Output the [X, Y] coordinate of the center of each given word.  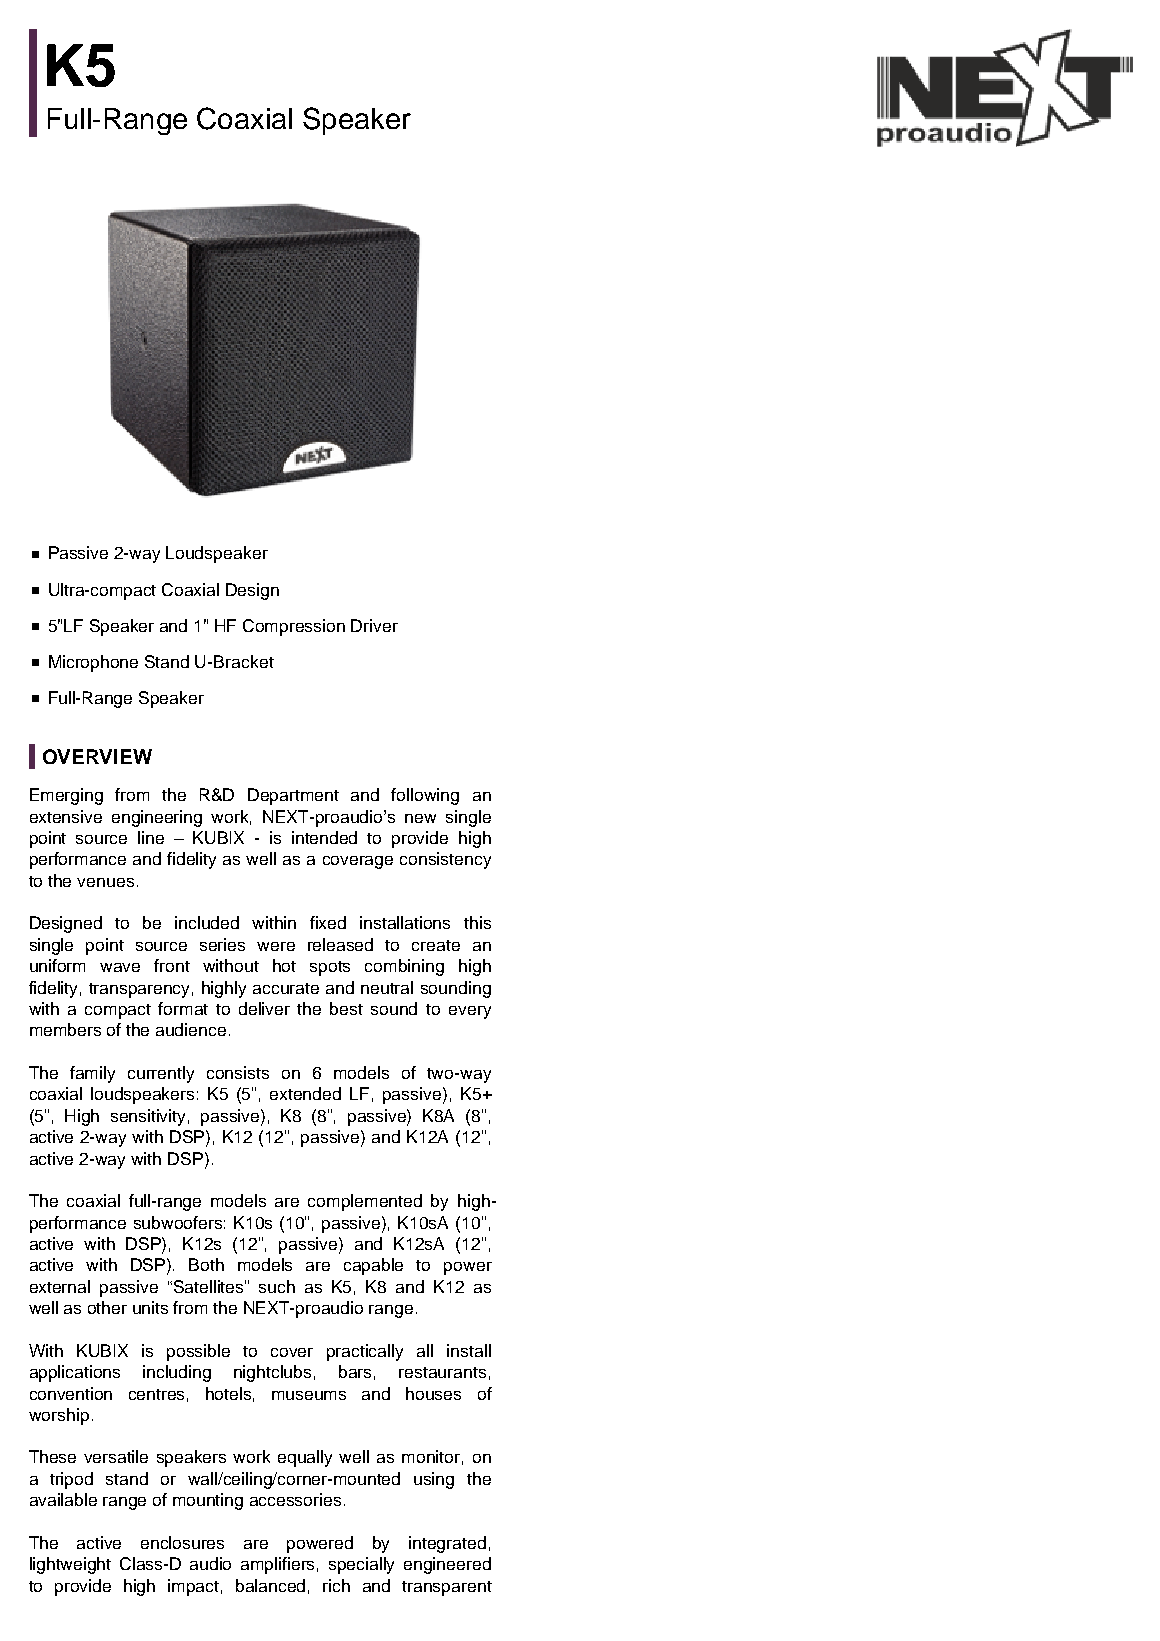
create [436, 945]
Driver [374, 625]
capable [373, 1266]
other [107, 1307]
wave [120, 967]
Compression [294, 627]
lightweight [70, 1565]
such [277, 1286]
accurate [286, 988]
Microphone [93, 663]
